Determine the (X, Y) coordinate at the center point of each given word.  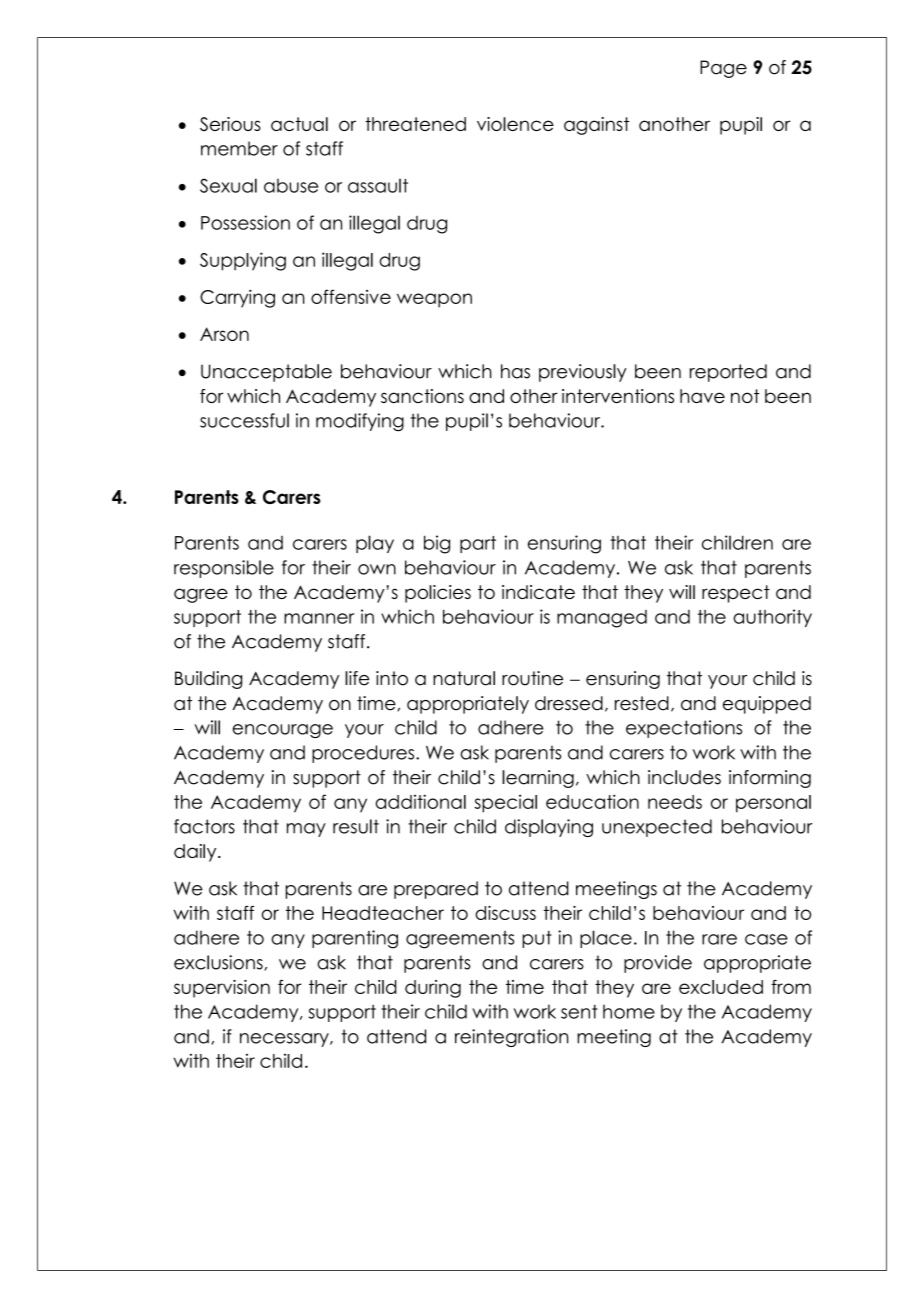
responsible (224, 569)
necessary (285, 1040)
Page (723, 69)
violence (515, 124)
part (478, 544)
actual (299, 124)
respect (736, 594)
